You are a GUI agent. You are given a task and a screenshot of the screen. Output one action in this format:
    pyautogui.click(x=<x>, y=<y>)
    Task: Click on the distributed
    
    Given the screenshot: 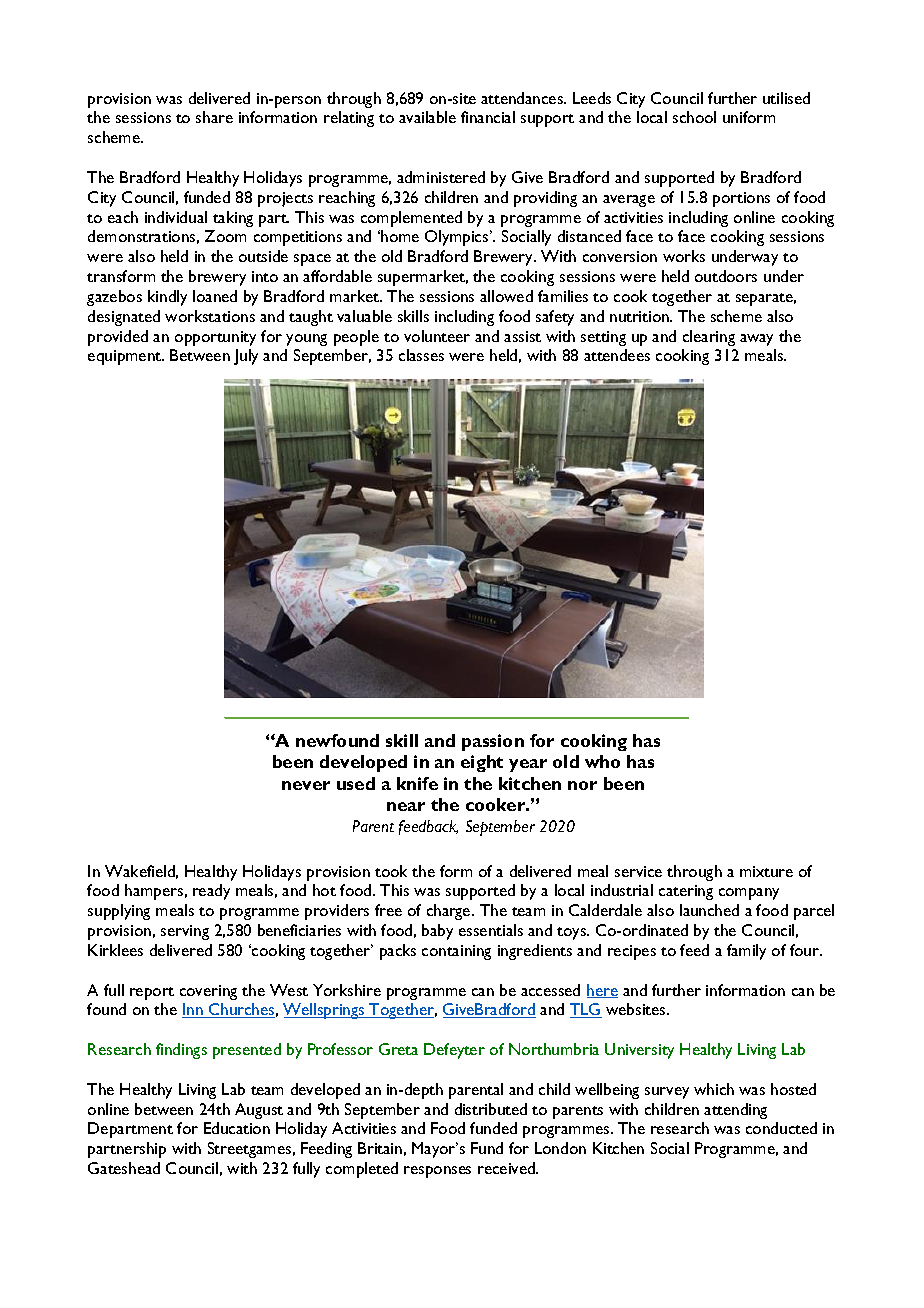 What is the action you would take?
    pyautogui.click(x=491, y=1109)
